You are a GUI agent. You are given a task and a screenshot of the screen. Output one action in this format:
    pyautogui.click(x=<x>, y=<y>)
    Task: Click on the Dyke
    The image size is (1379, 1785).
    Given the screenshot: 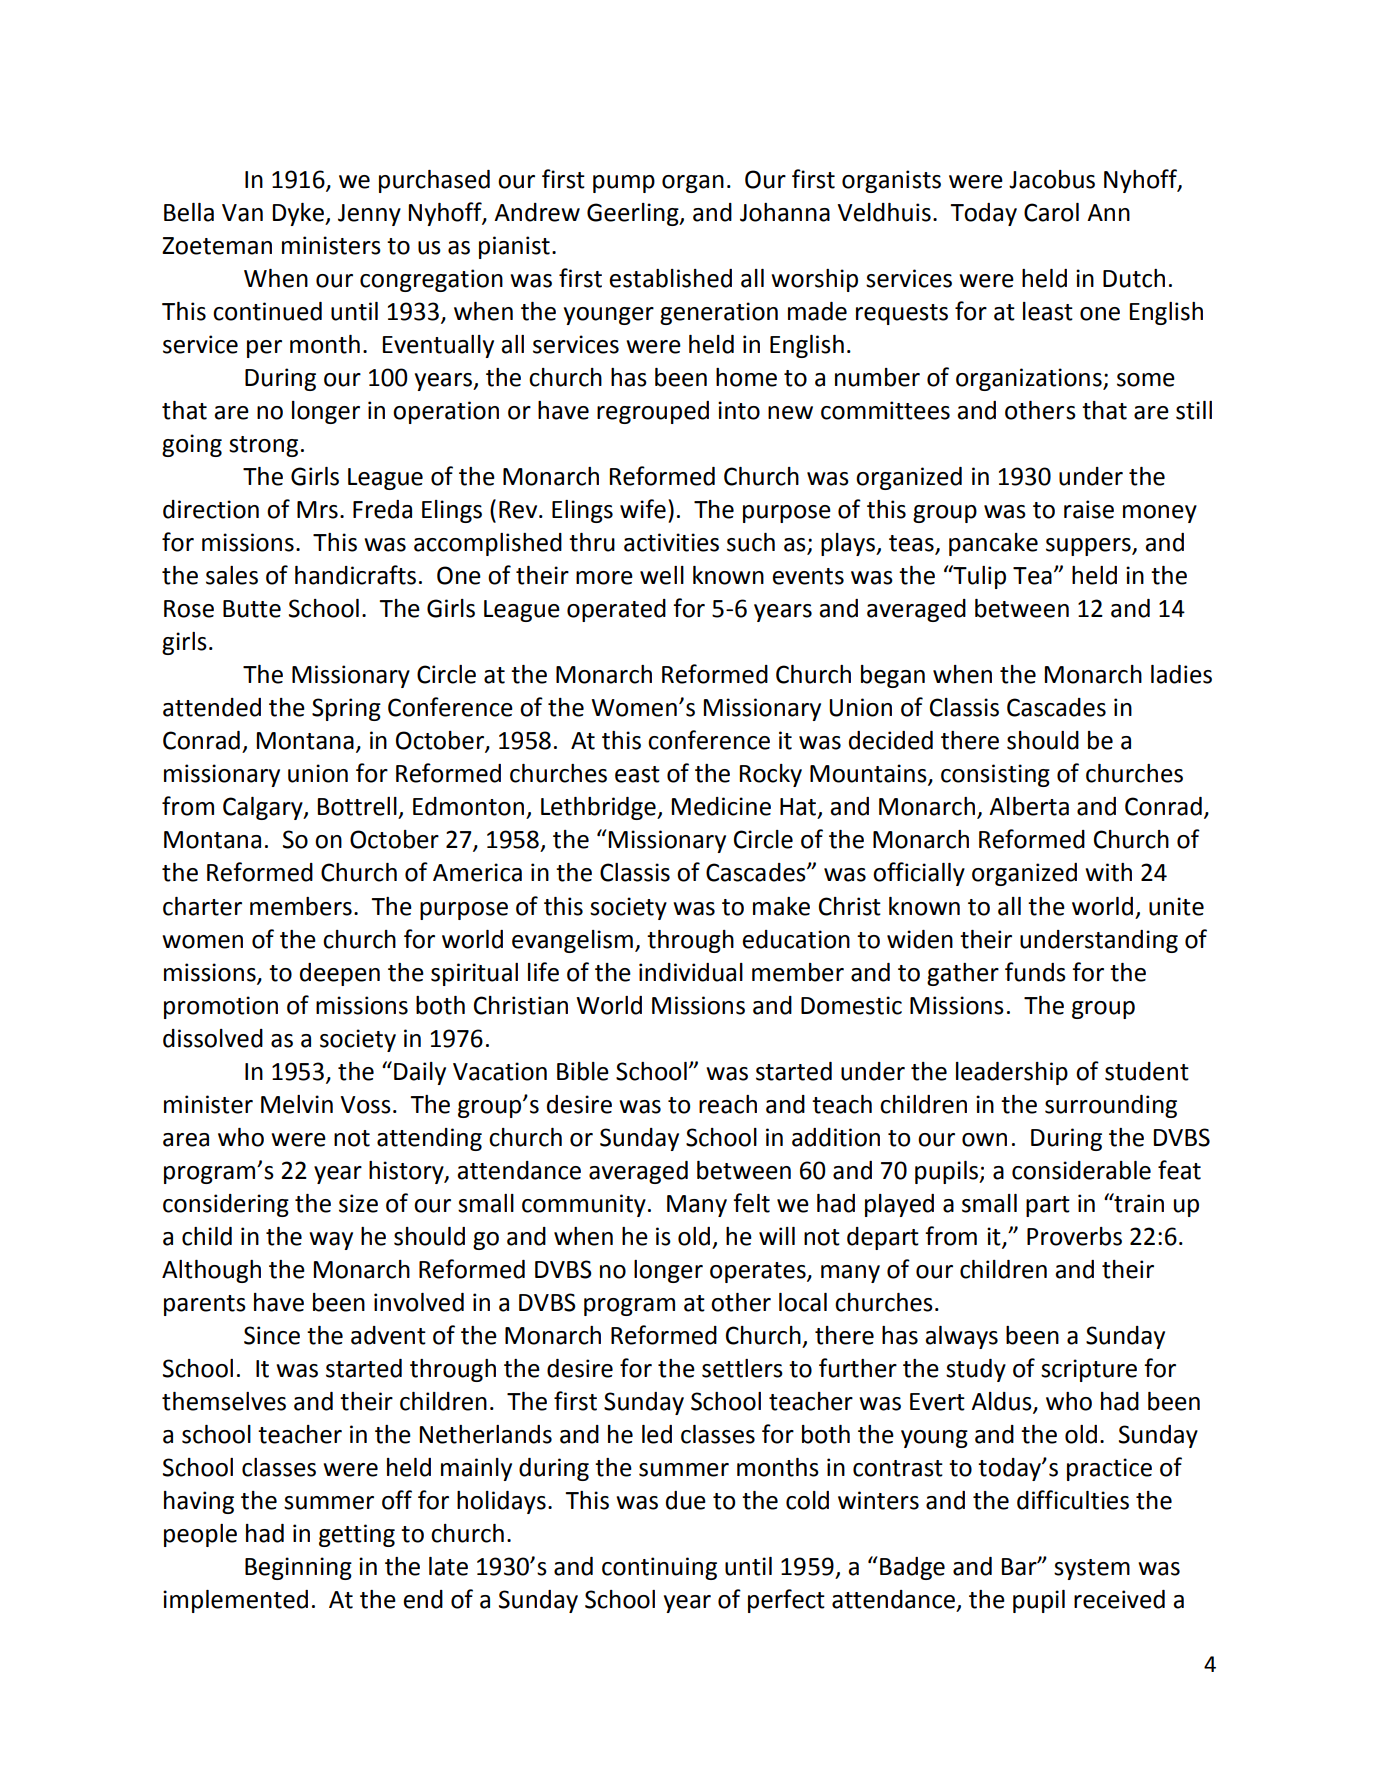 What is the action you would take?
    pyautogui.click(x=299, y=214)
